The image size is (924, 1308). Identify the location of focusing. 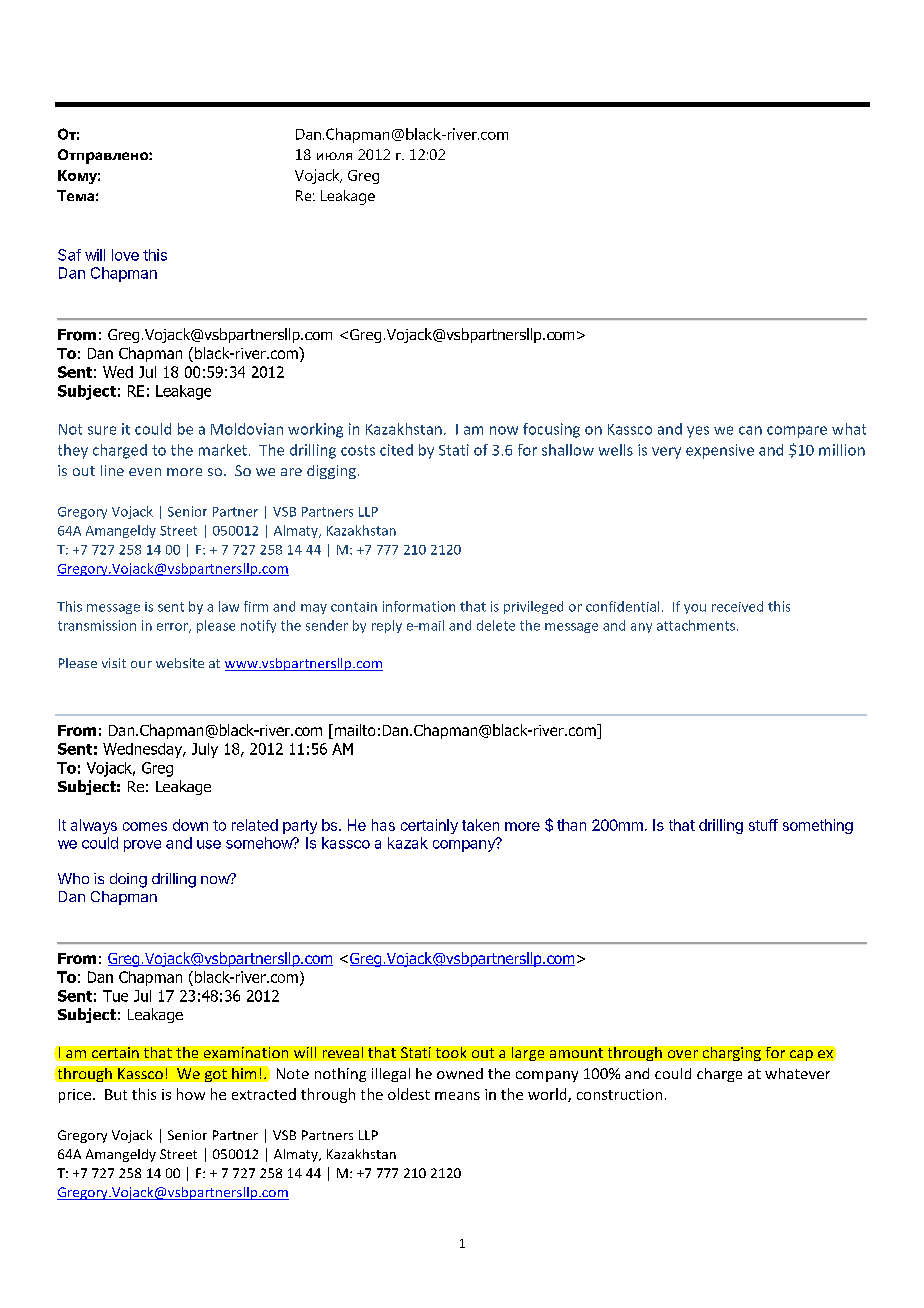
(551, 430).
